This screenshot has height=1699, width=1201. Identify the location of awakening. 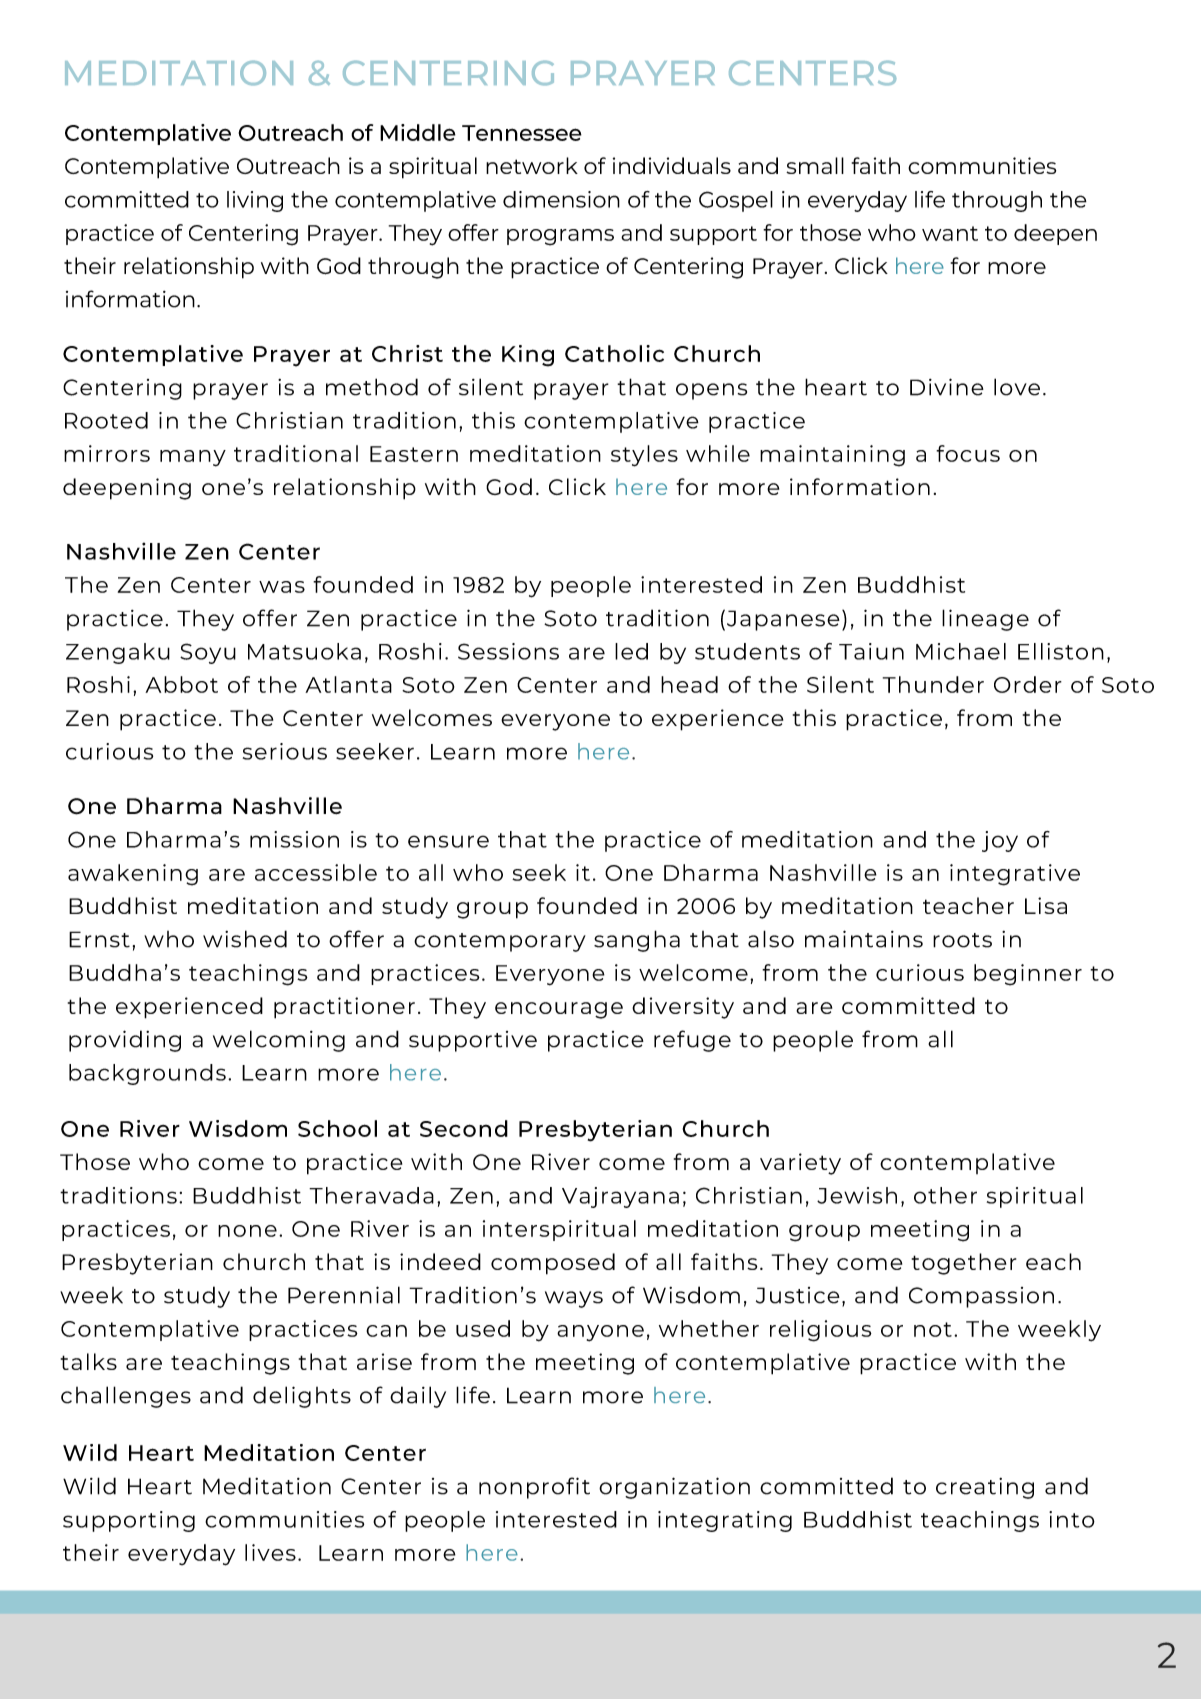
(133, 875).
